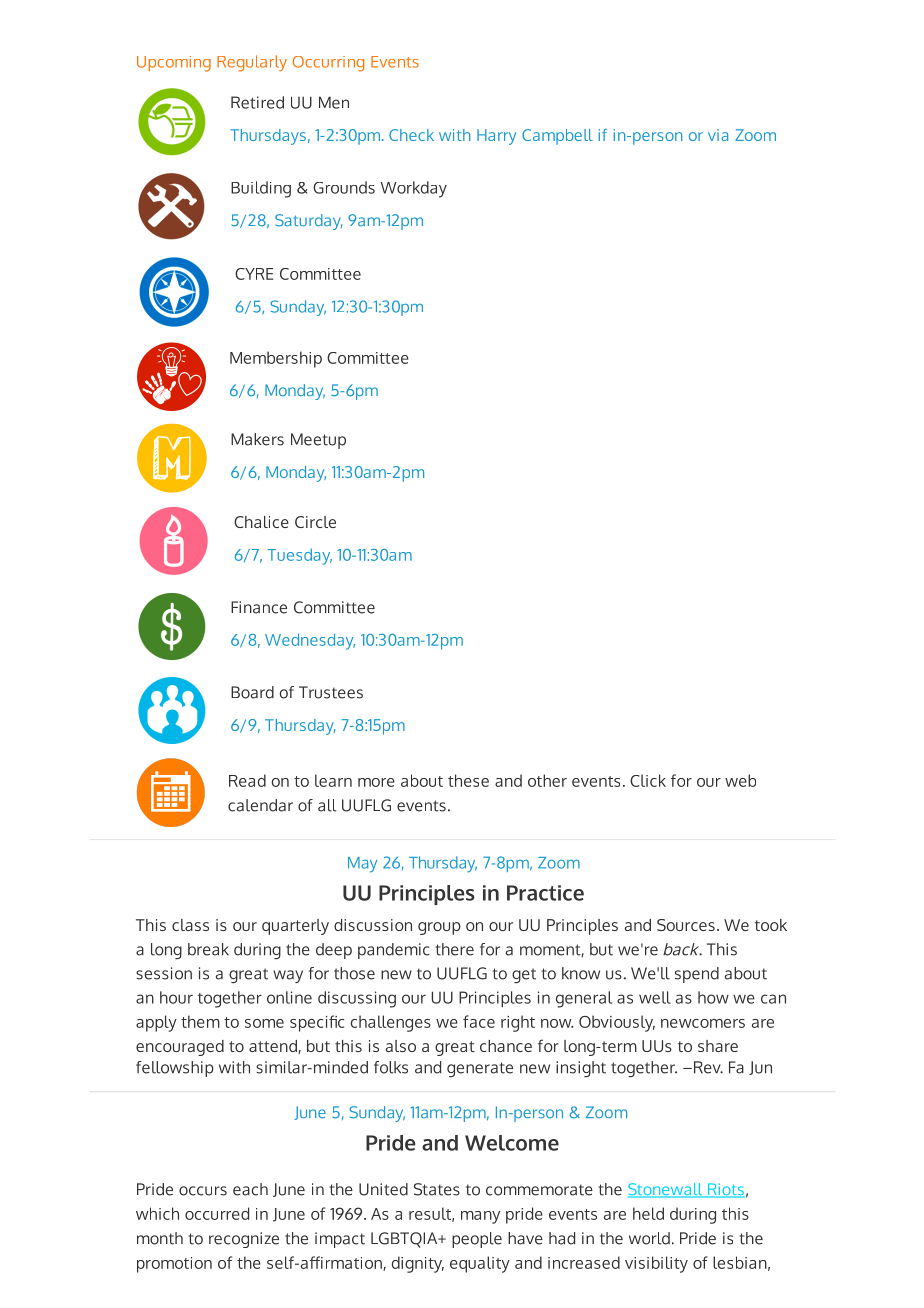 This image has height=1308, width=924. Describe the element at coordinates (468, 780) in the image. I see `these` at that location.
